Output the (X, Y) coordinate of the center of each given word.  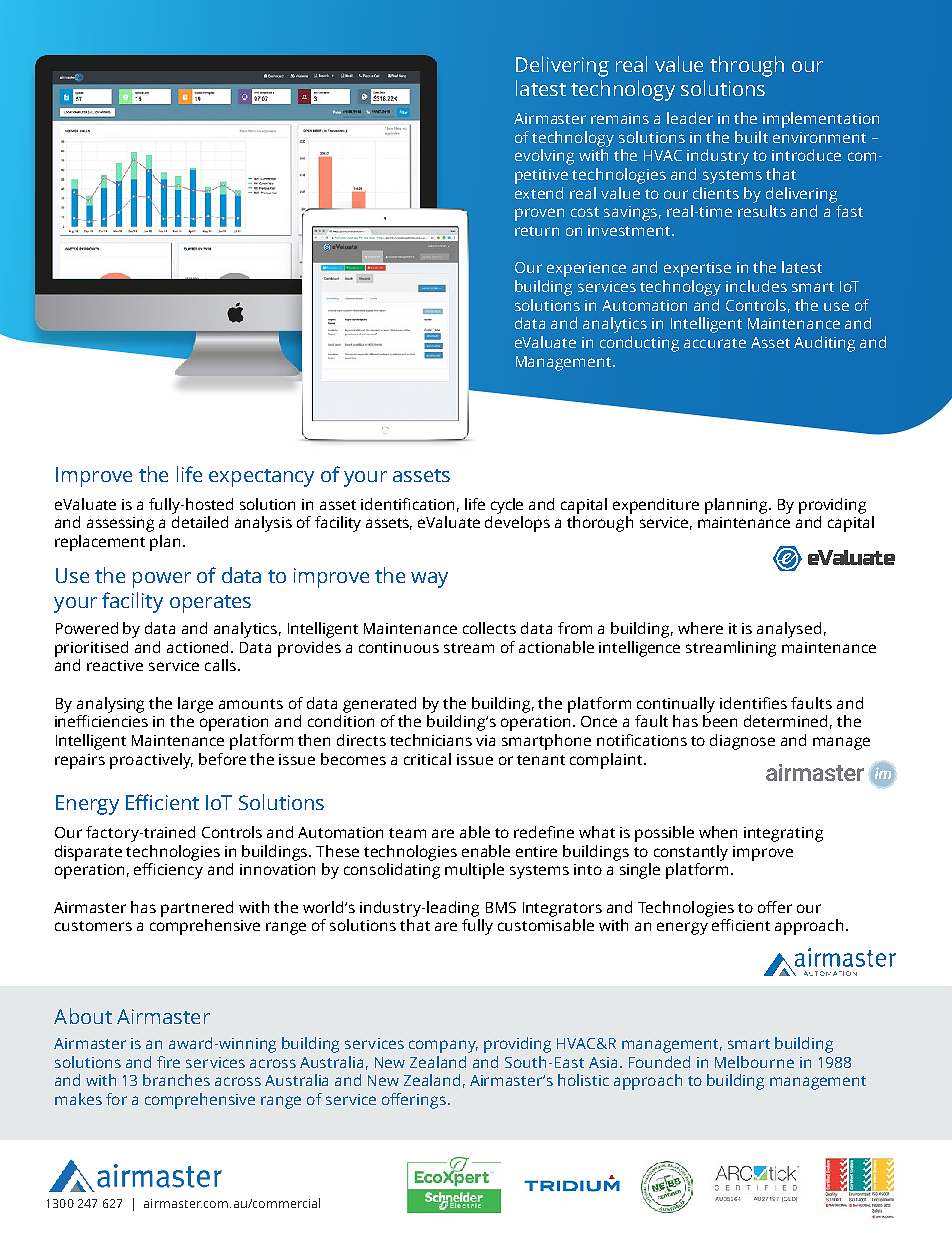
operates (210, 604)
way (429, 580)
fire (168, 1062)
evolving (544, 157)
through (747, 66)
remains (620, 118)
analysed (789, 630)
